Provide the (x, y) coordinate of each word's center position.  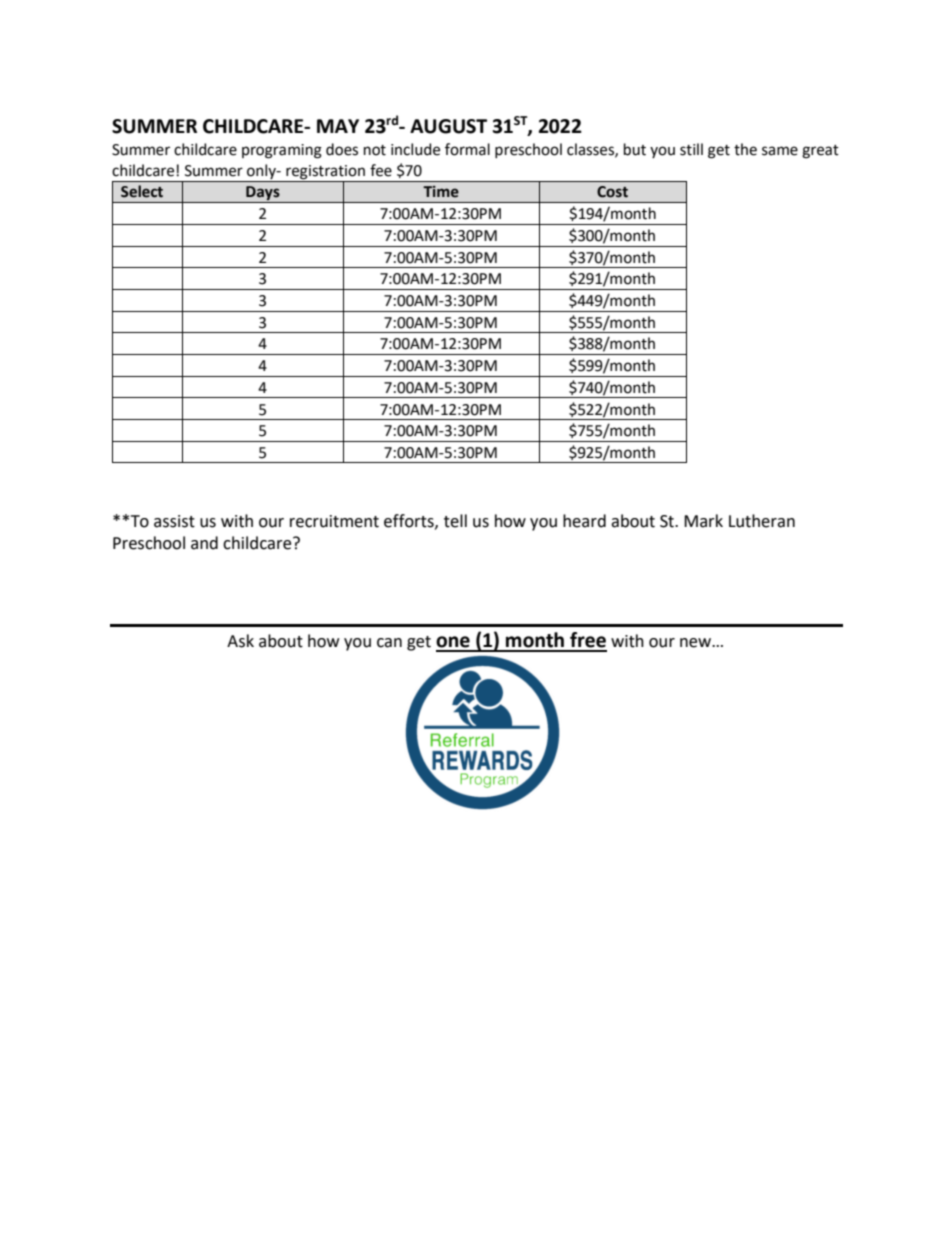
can (389, 643)
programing (282, 151)
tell (455, 521)
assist (174, 521)
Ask (240, 641)
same (780, 151)
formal (467, 149)
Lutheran (762, 521)
